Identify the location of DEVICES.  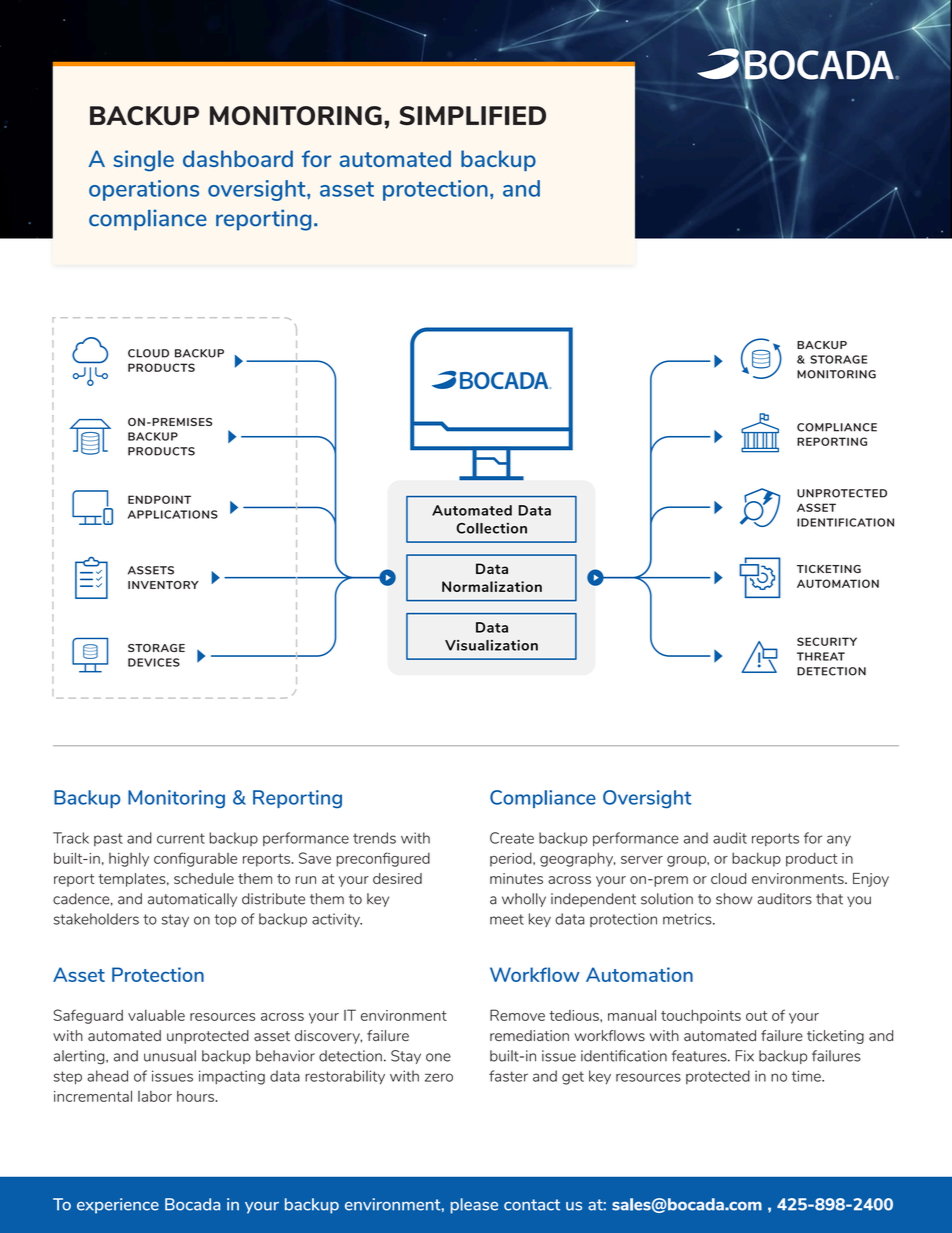
(154, 662).
